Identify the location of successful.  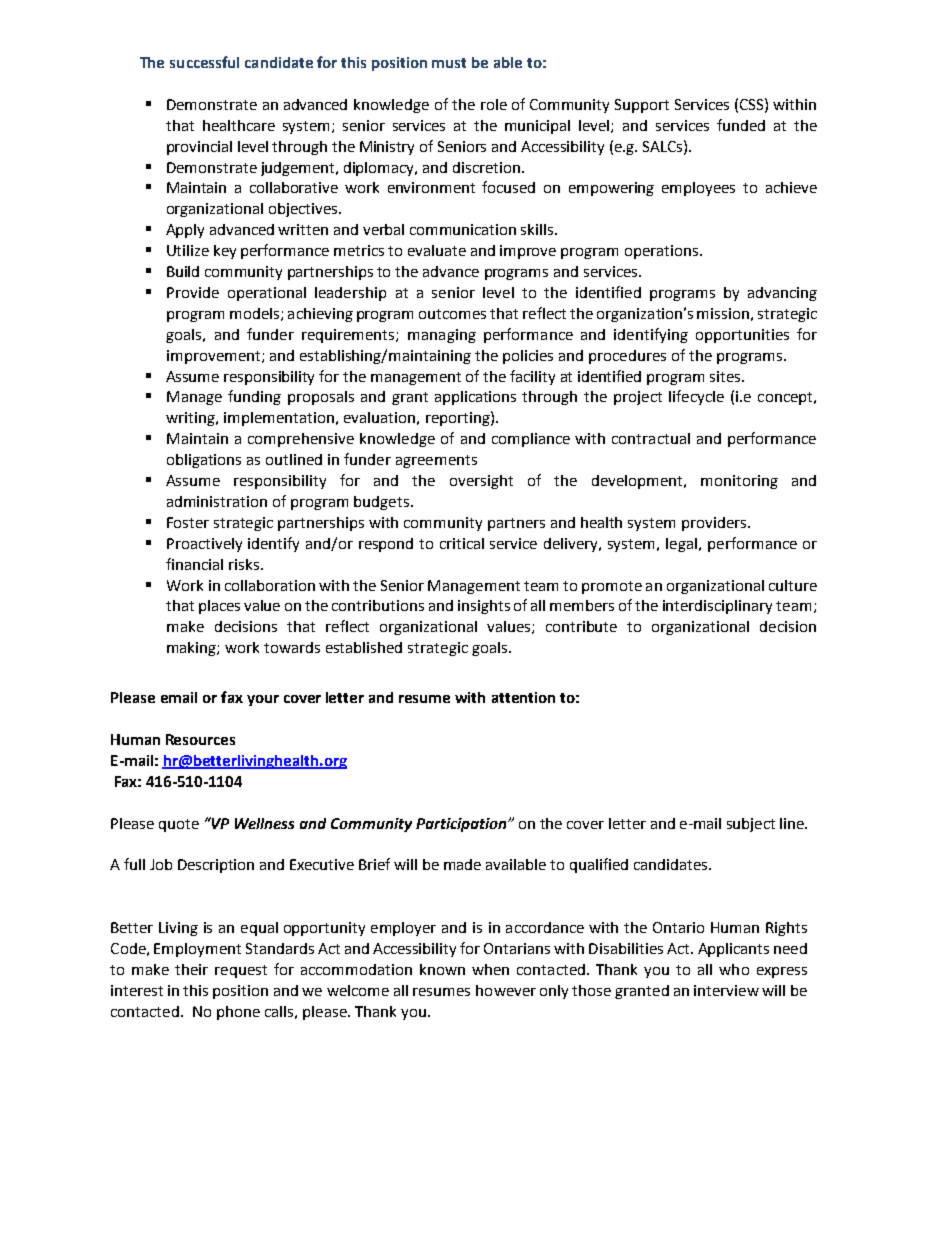
(204, 62).
